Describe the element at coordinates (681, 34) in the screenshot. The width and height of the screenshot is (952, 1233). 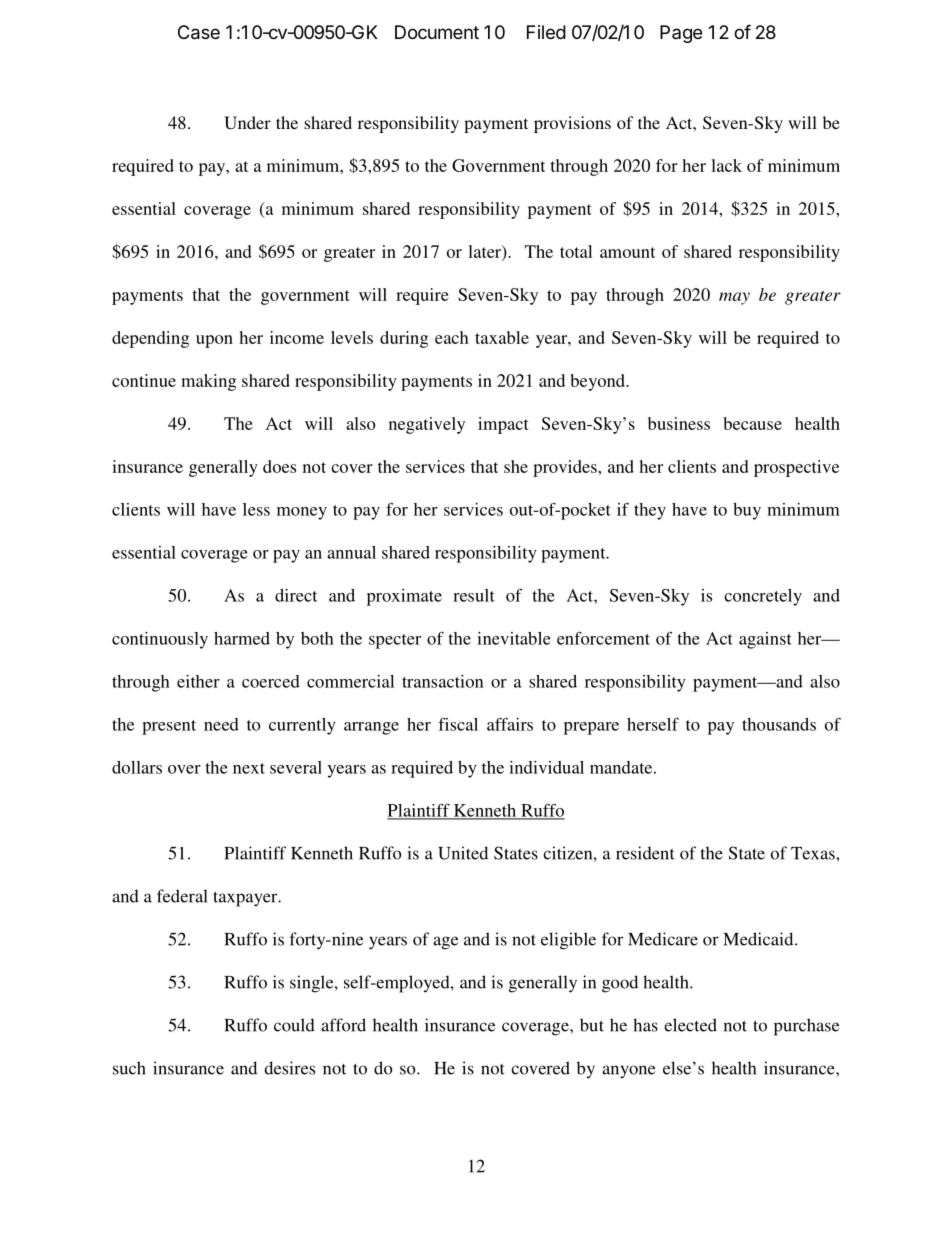
I see `Page` at that location.
